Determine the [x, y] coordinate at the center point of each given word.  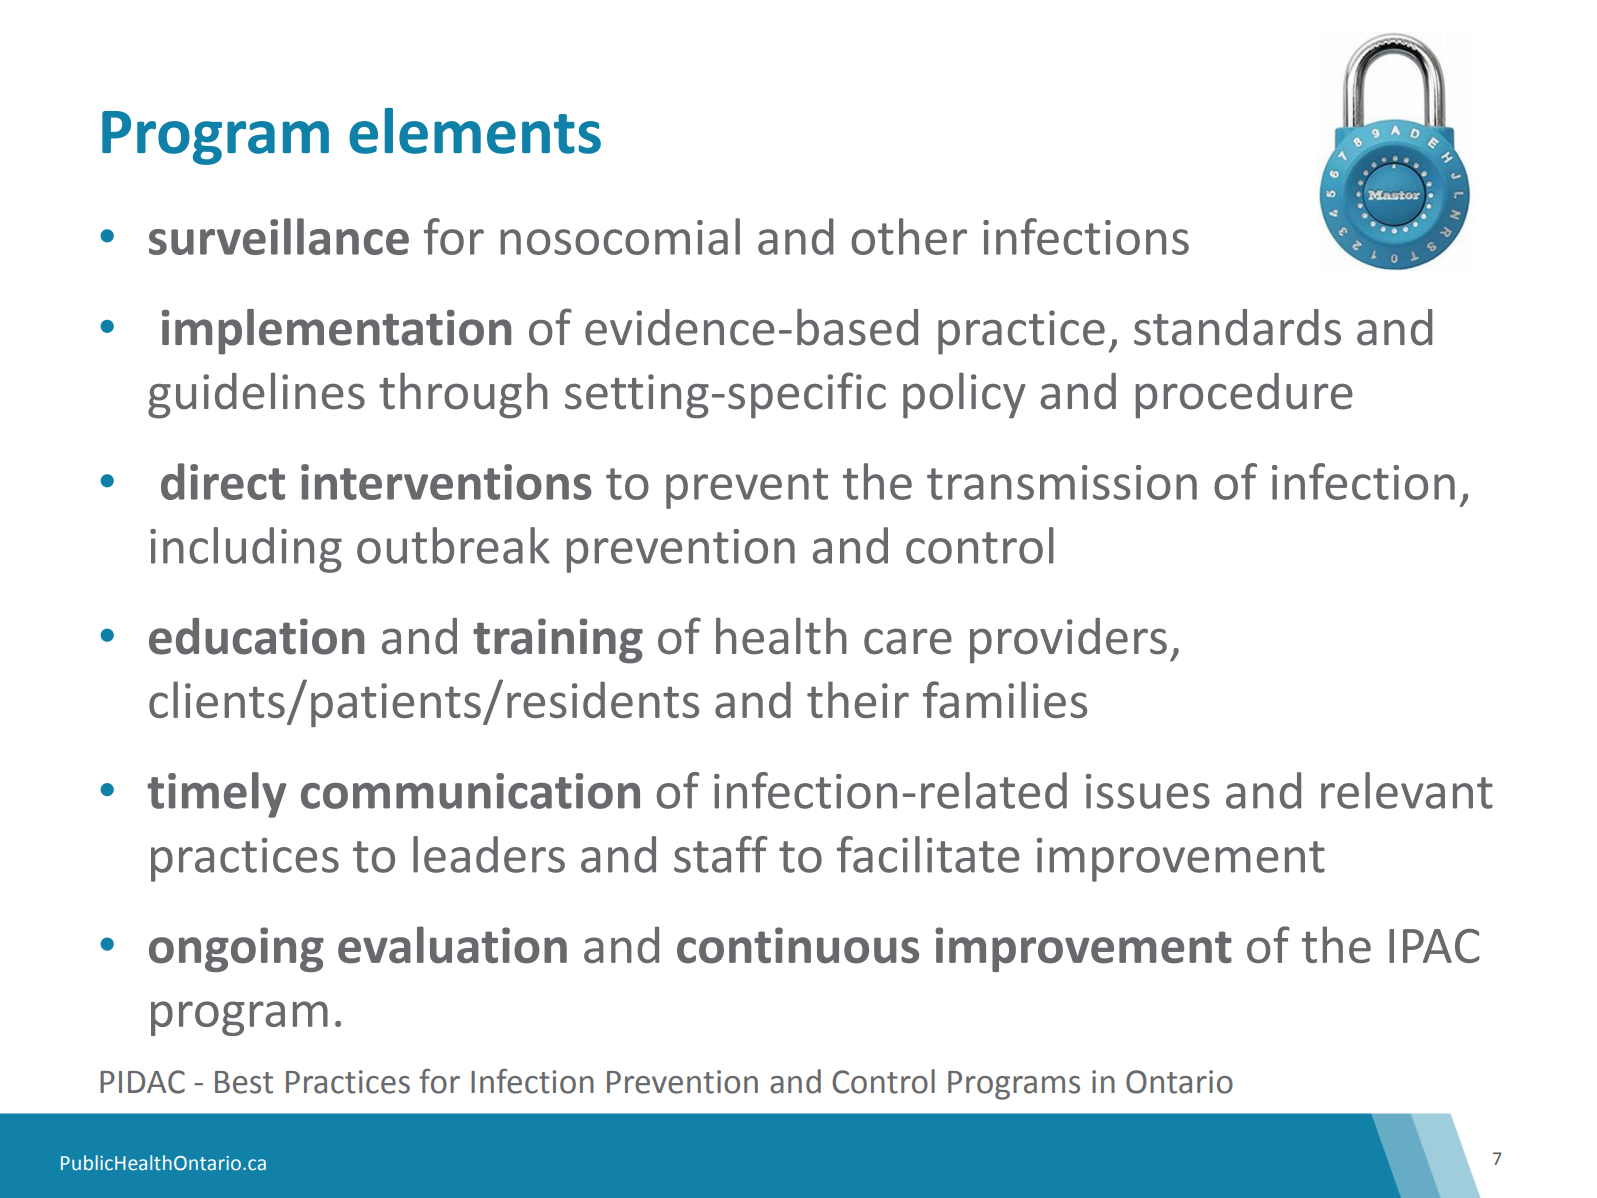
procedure [1244, 396]
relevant [1407, 790]
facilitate [928, 854]
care [908, 641]
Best [244, 1082]
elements [475, 131]
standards [1237, 327]
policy [964, 395]
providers [1068, 641]
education [256, 636]
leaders [489, 854]
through [463, 395]
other [909, 236]
